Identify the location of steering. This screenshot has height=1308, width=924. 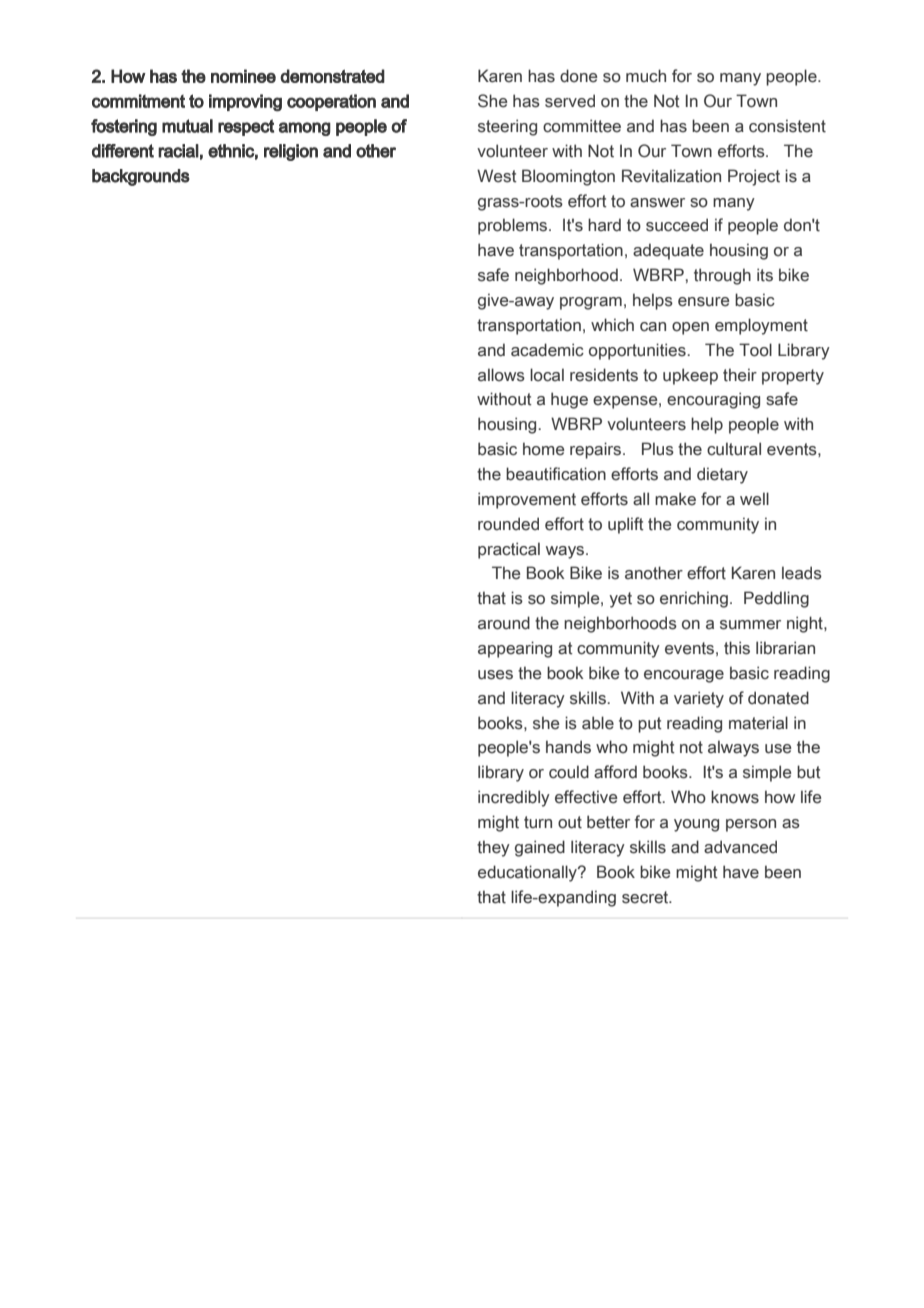
(507, 127).
